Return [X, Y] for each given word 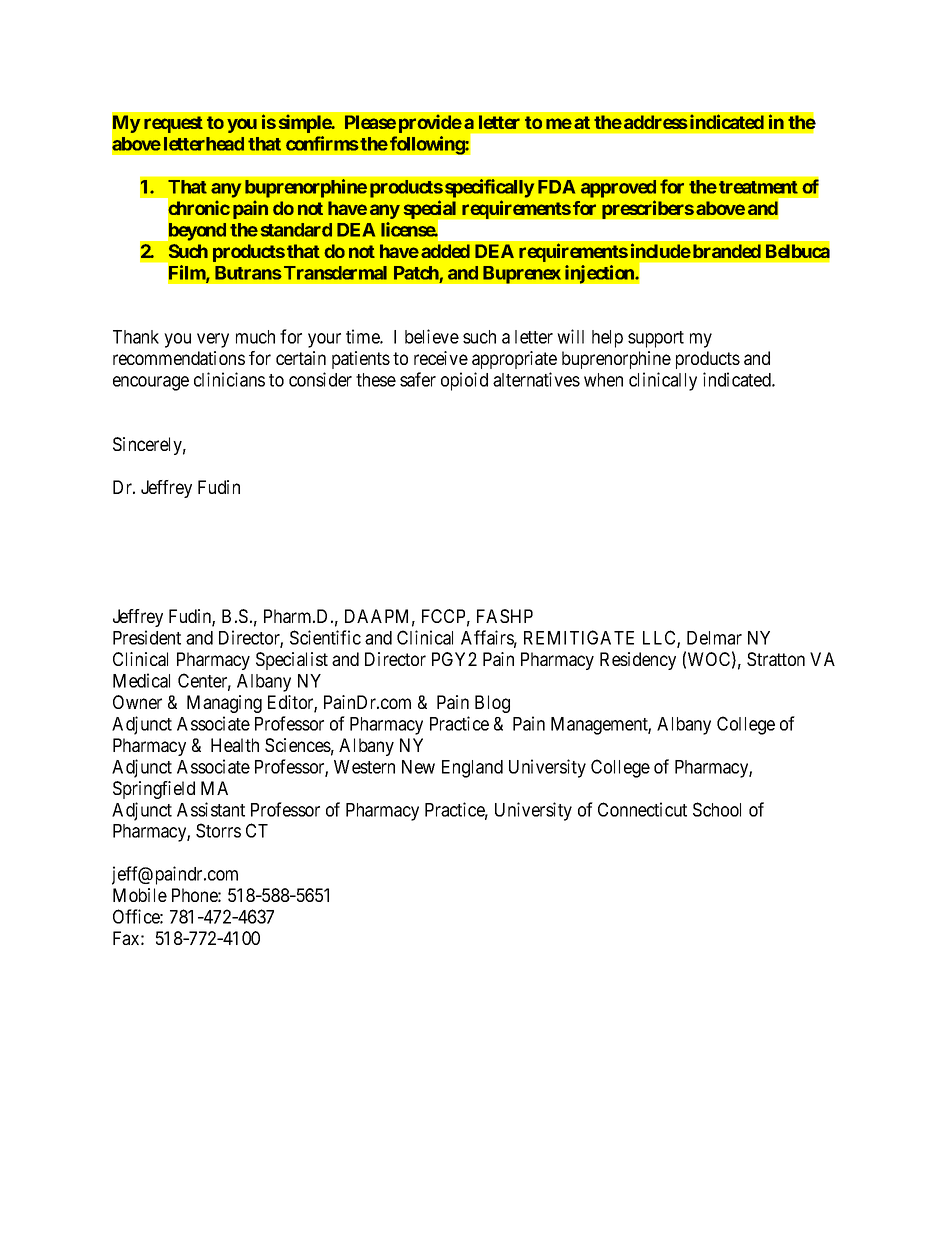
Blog [492, 704]
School [717, 809]
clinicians [229, 379]
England [472, 769]
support [656, 339]
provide [430, 123]
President [147, 637]
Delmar [714, 638]
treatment [758, 187]
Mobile [140, 895]
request [173, 124]
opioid [464, 381]
